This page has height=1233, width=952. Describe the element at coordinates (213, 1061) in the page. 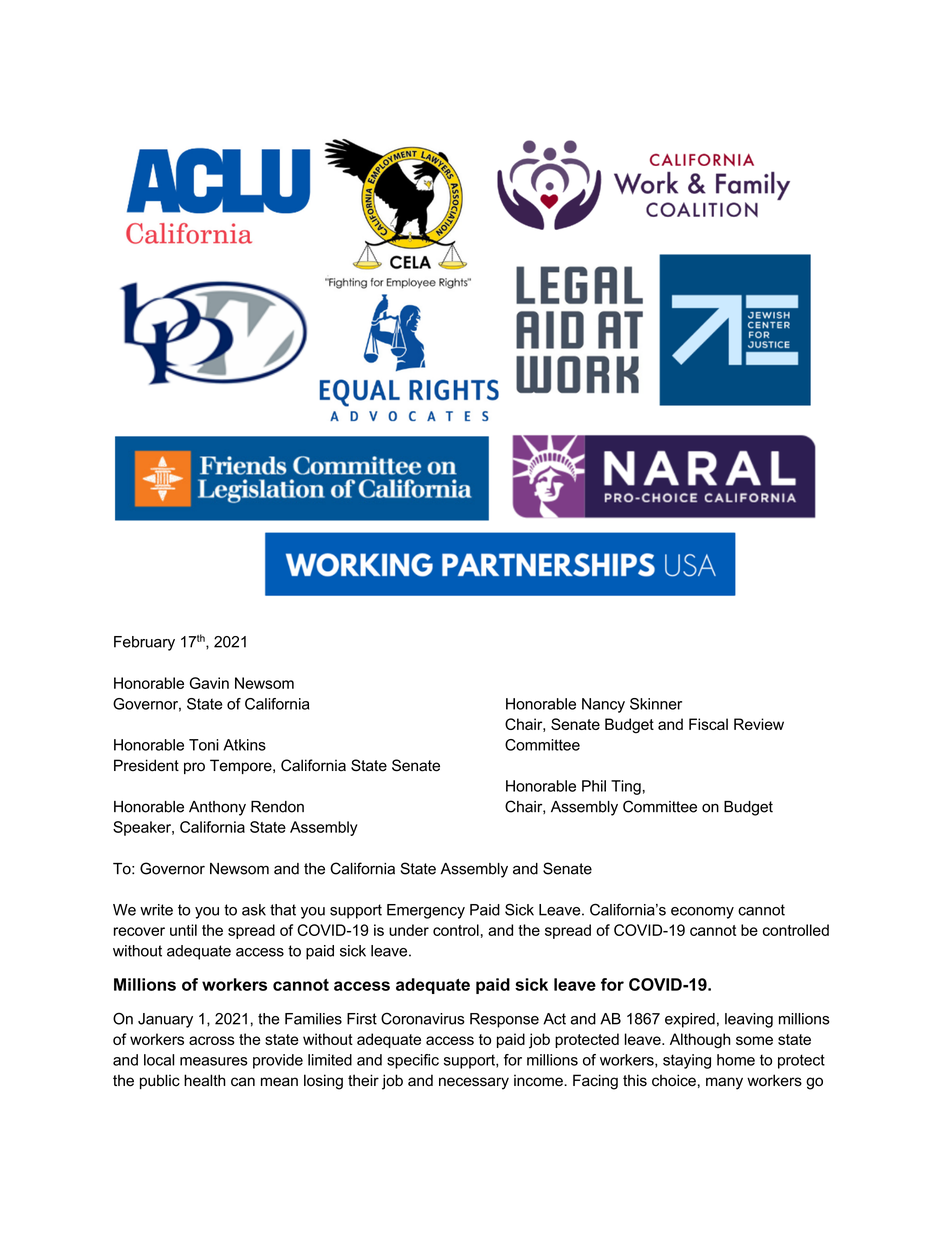

I see `measures` at that location.
